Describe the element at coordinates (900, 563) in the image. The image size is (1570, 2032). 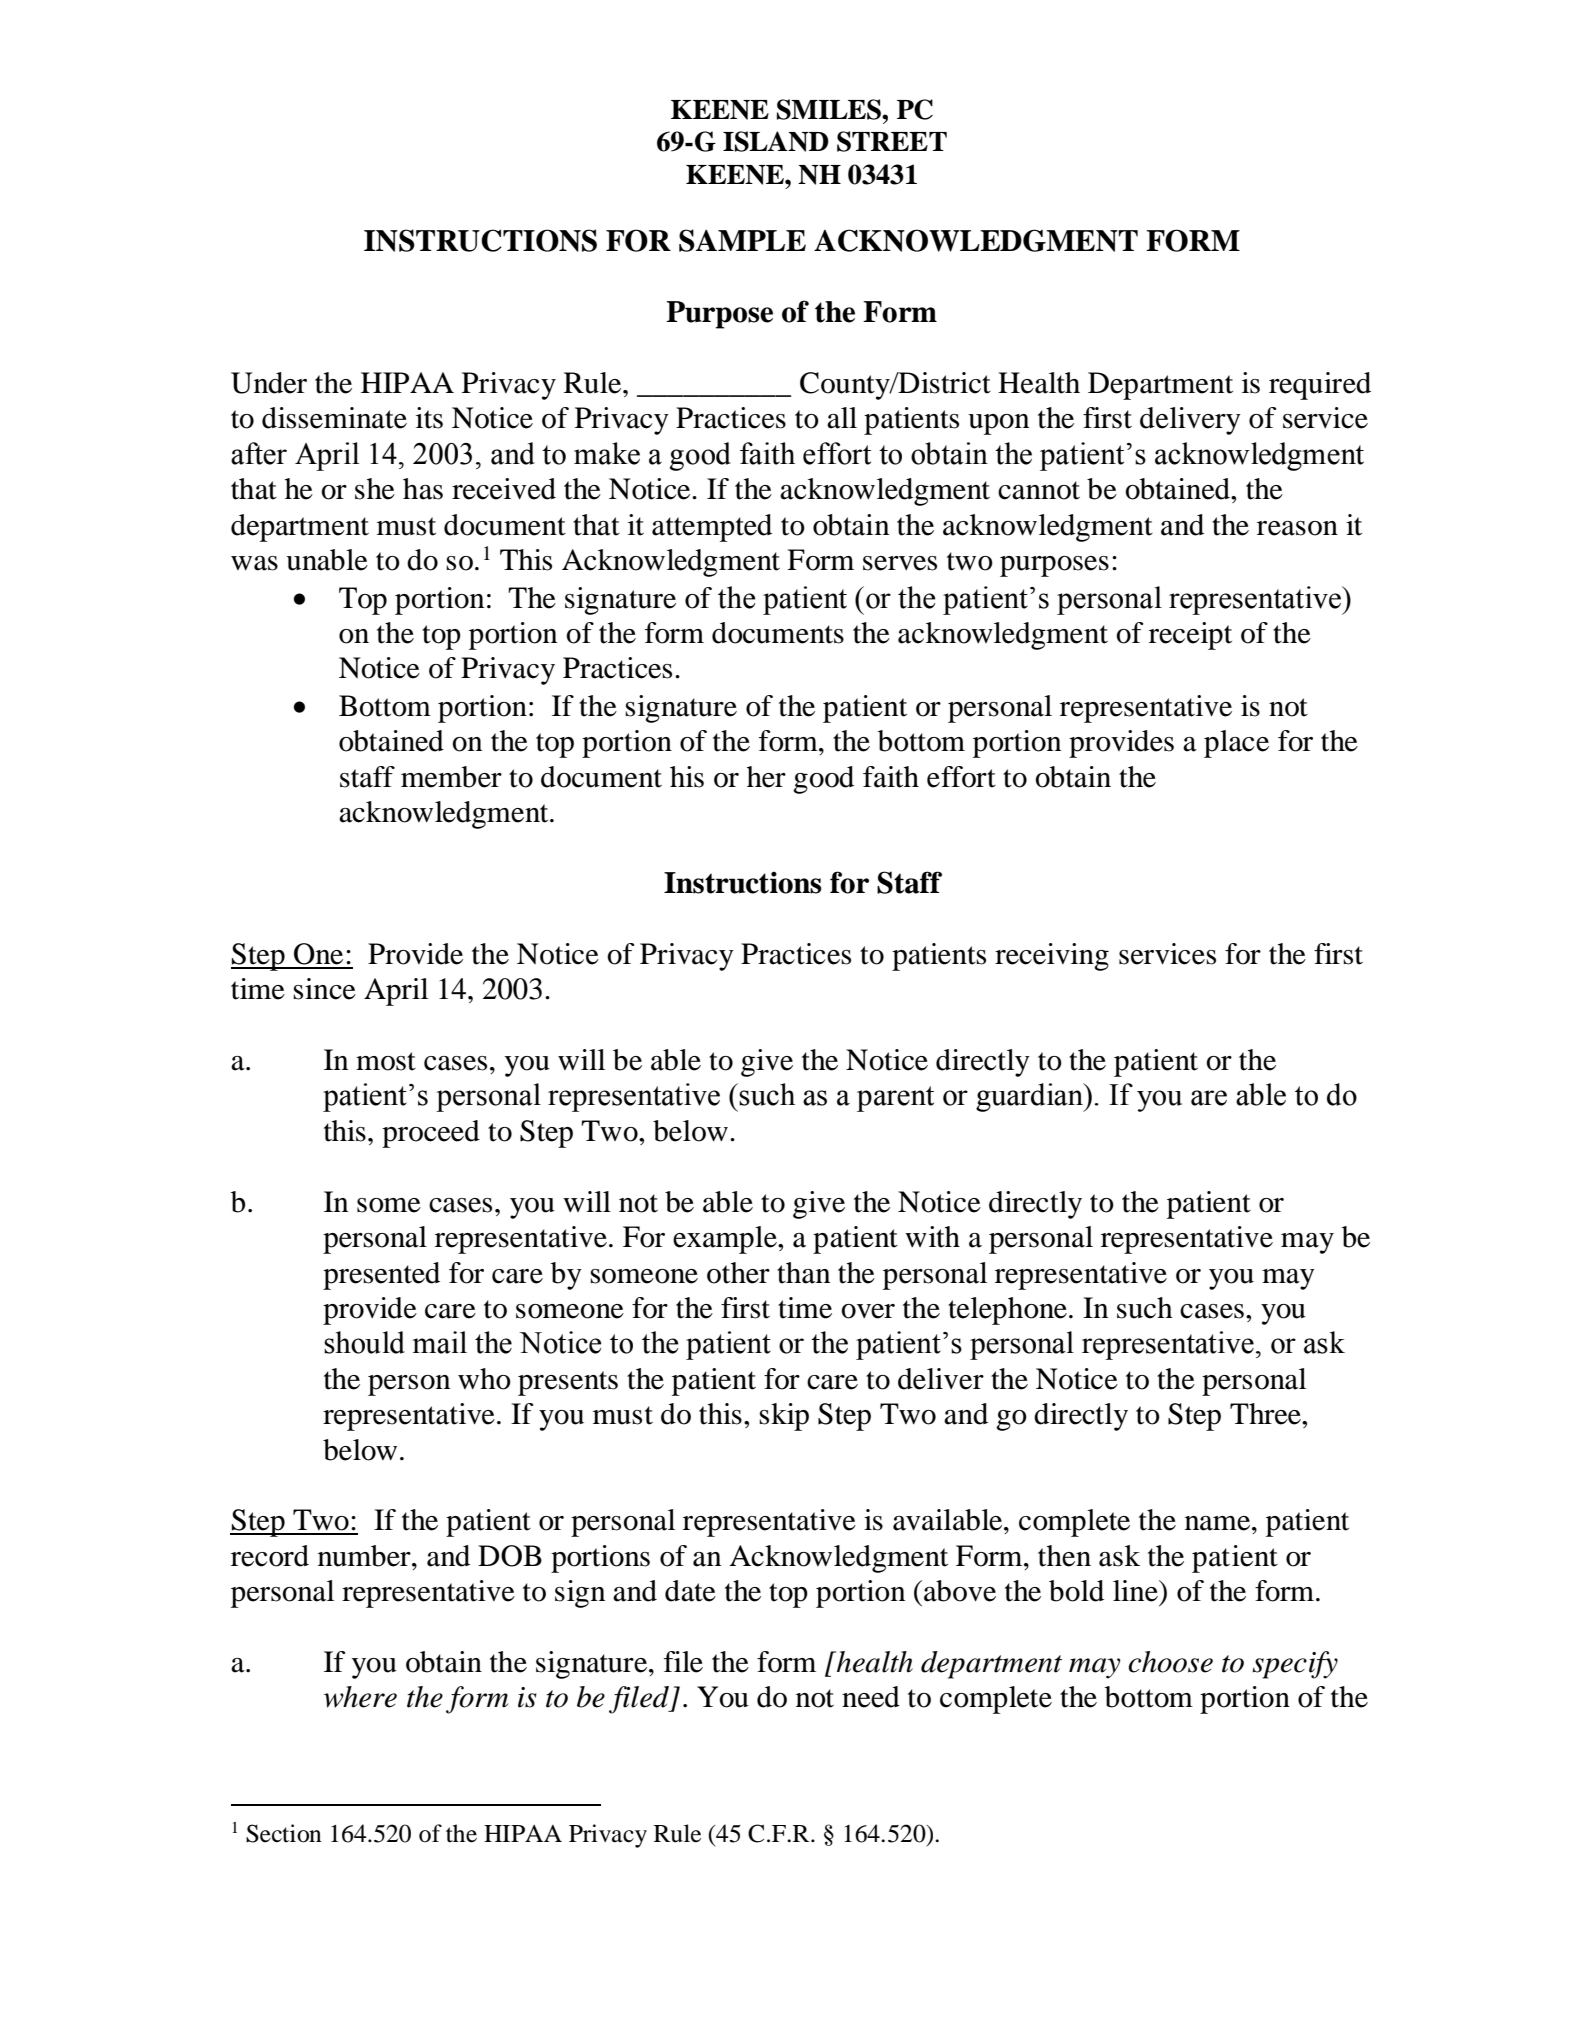
I see `serves` at that location.
